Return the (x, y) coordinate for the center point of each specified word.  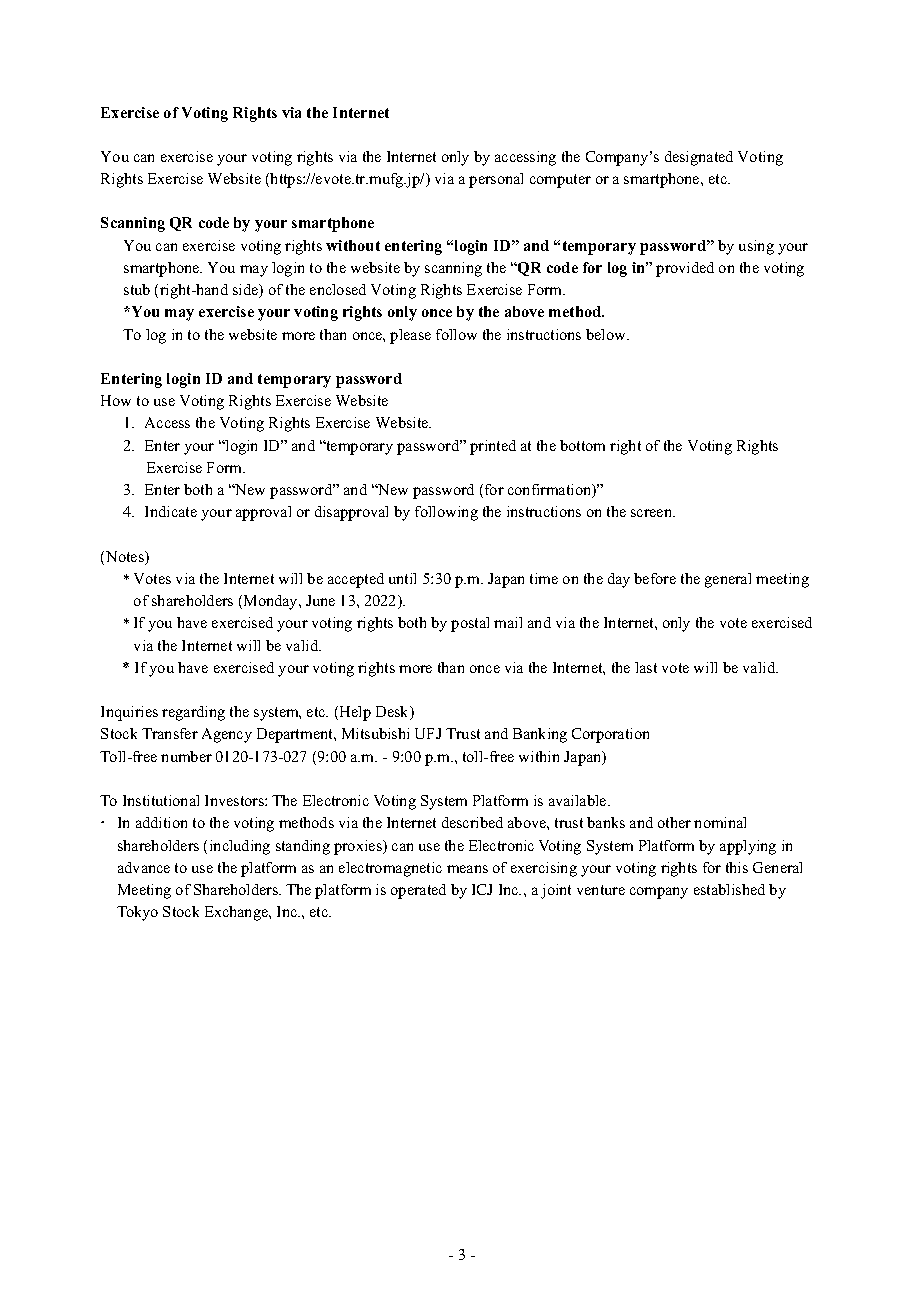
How (116, 400)
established (729, 889)
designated (699, 158)
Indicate (171, 511)
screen (653, 513)
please (410, 336)
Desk (394, 713)
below (607, 334)
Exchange (237, 913)
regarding (193, 713)
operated (418, 891)
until (402, 578)
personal (496, 180)
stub (137, 289)
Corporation (610, 735)
